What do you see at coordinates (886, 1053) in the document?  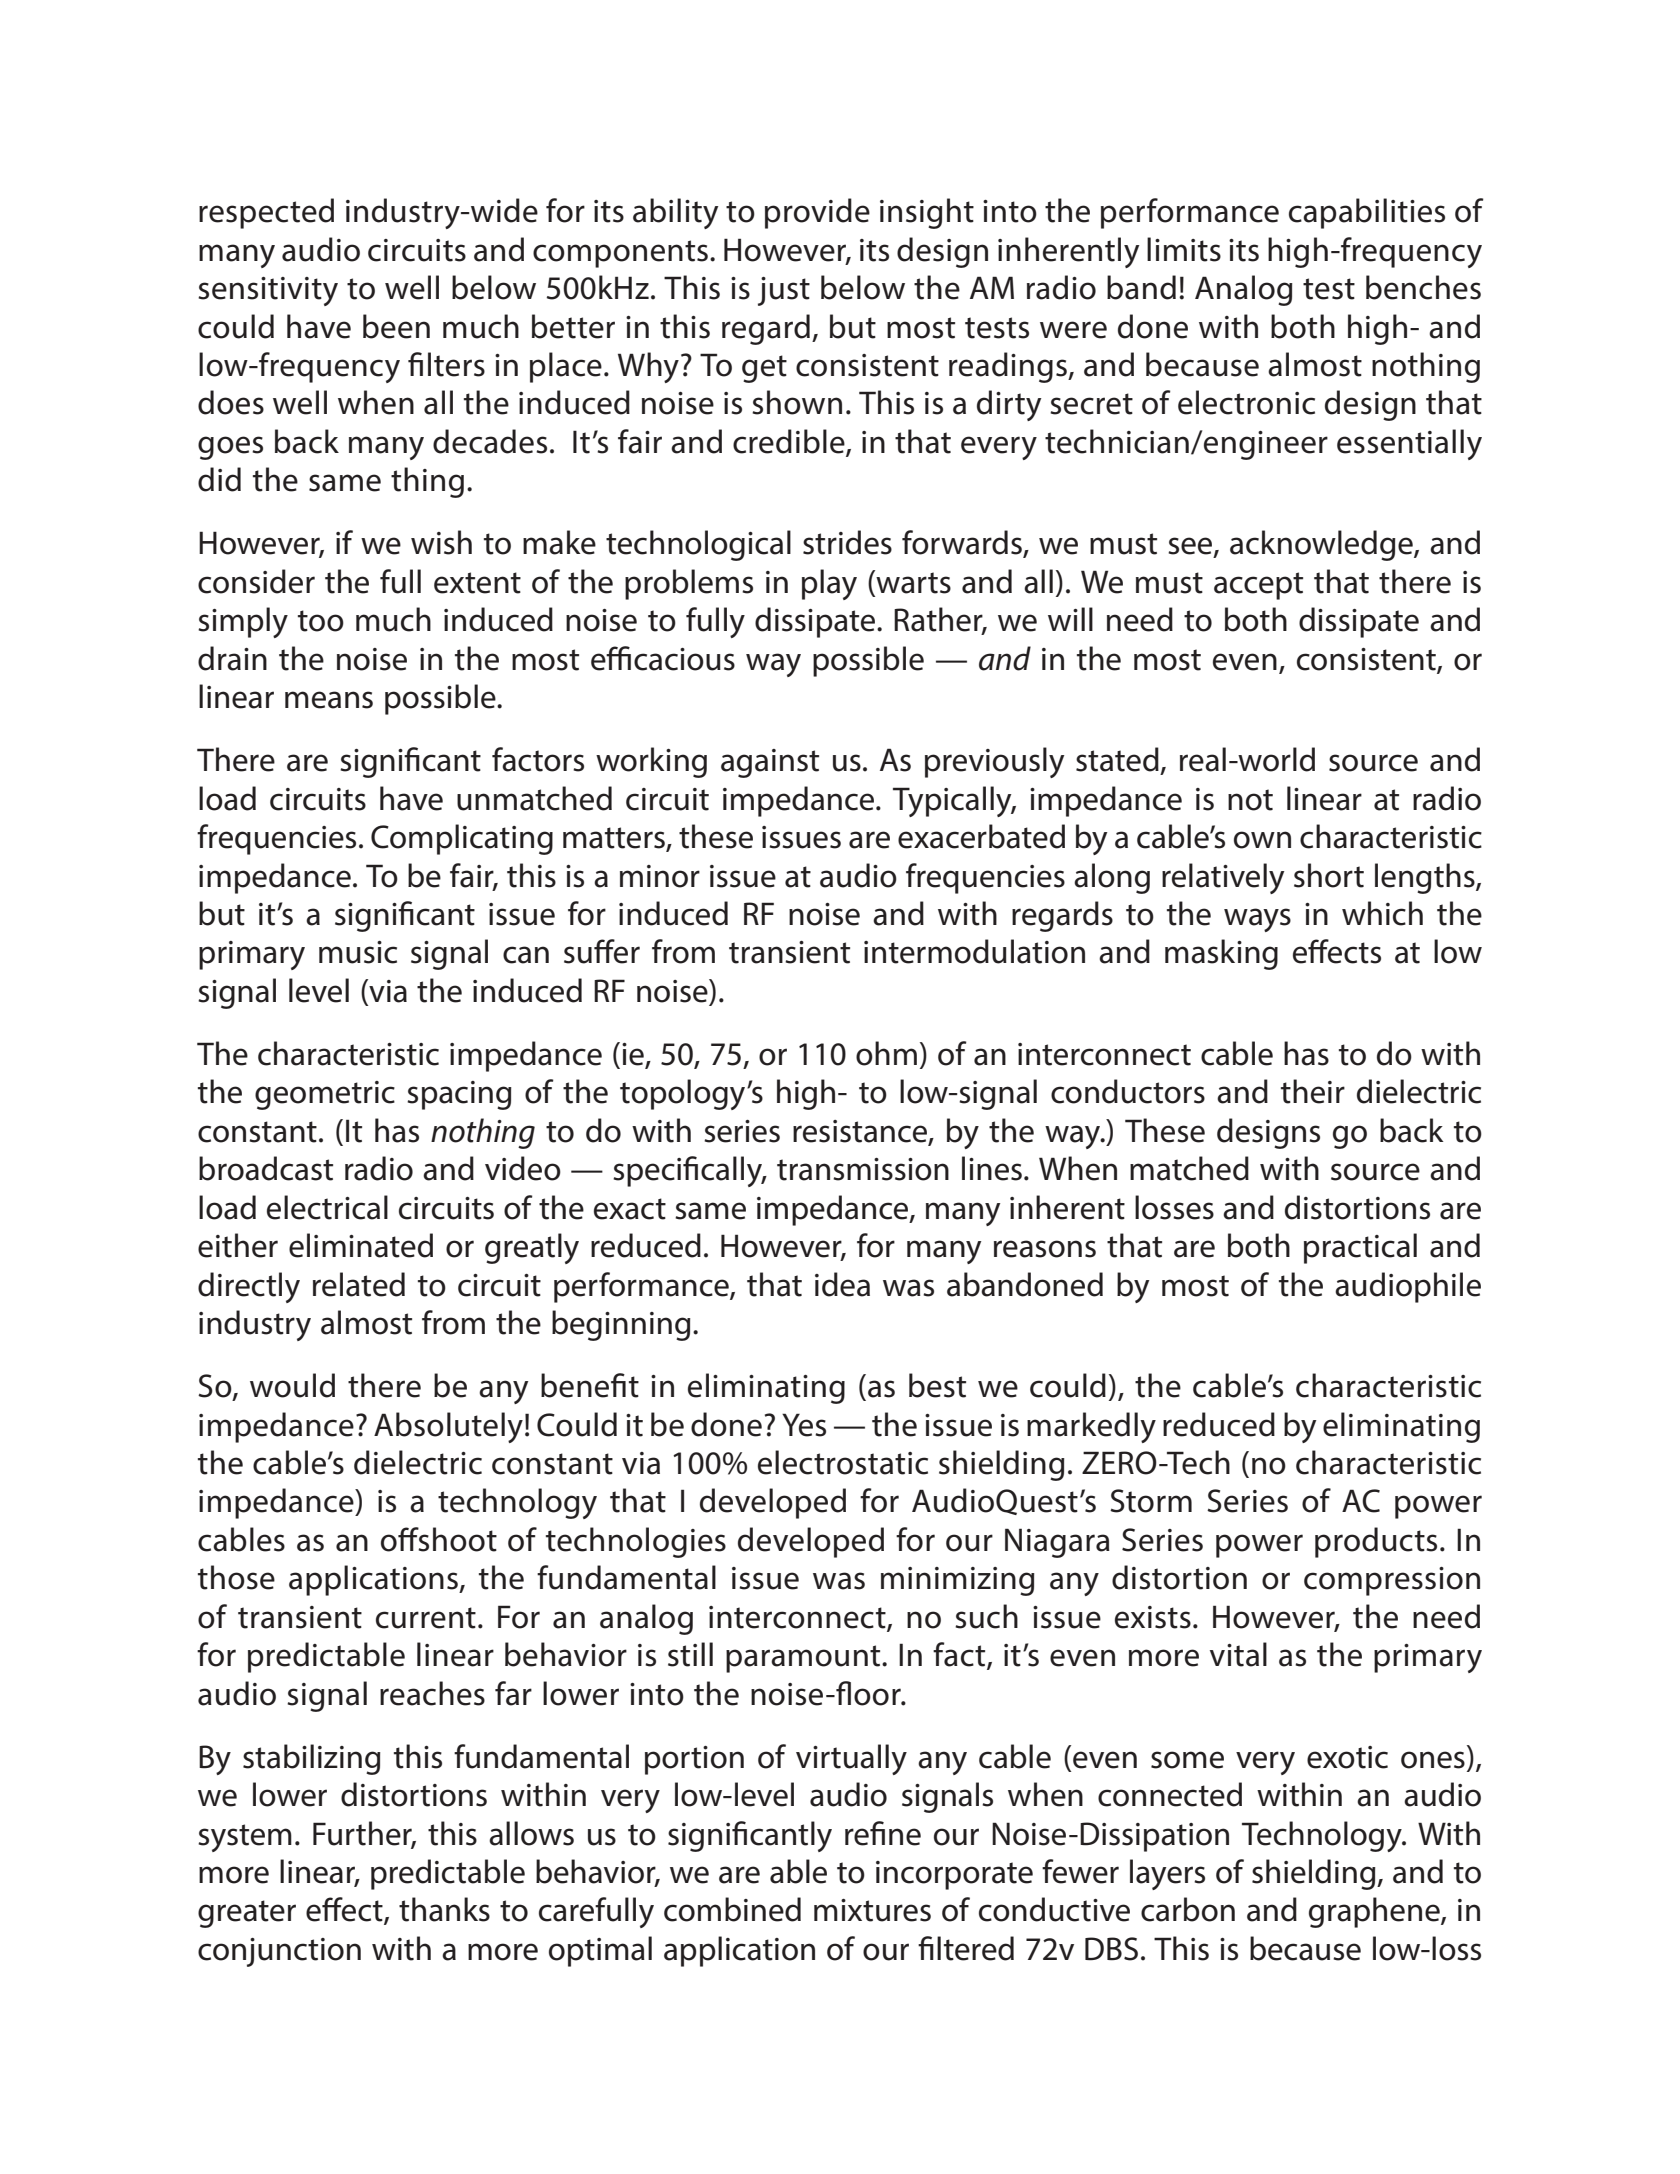 I see `ohm` at bounding box center [886, 1053].
